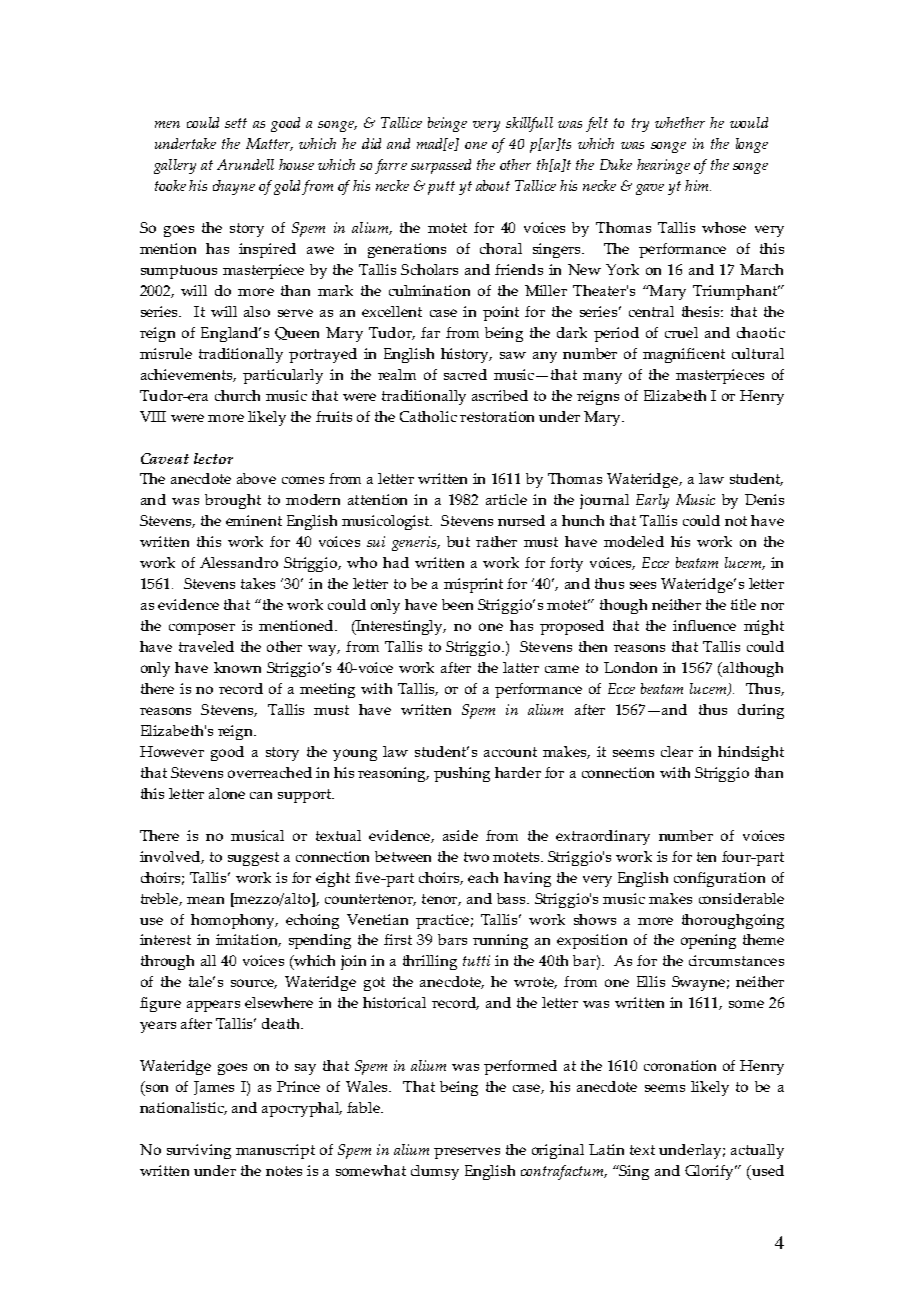 The width and height of the document is (924, 1308). I want to click on sett, so click(236, 123).
